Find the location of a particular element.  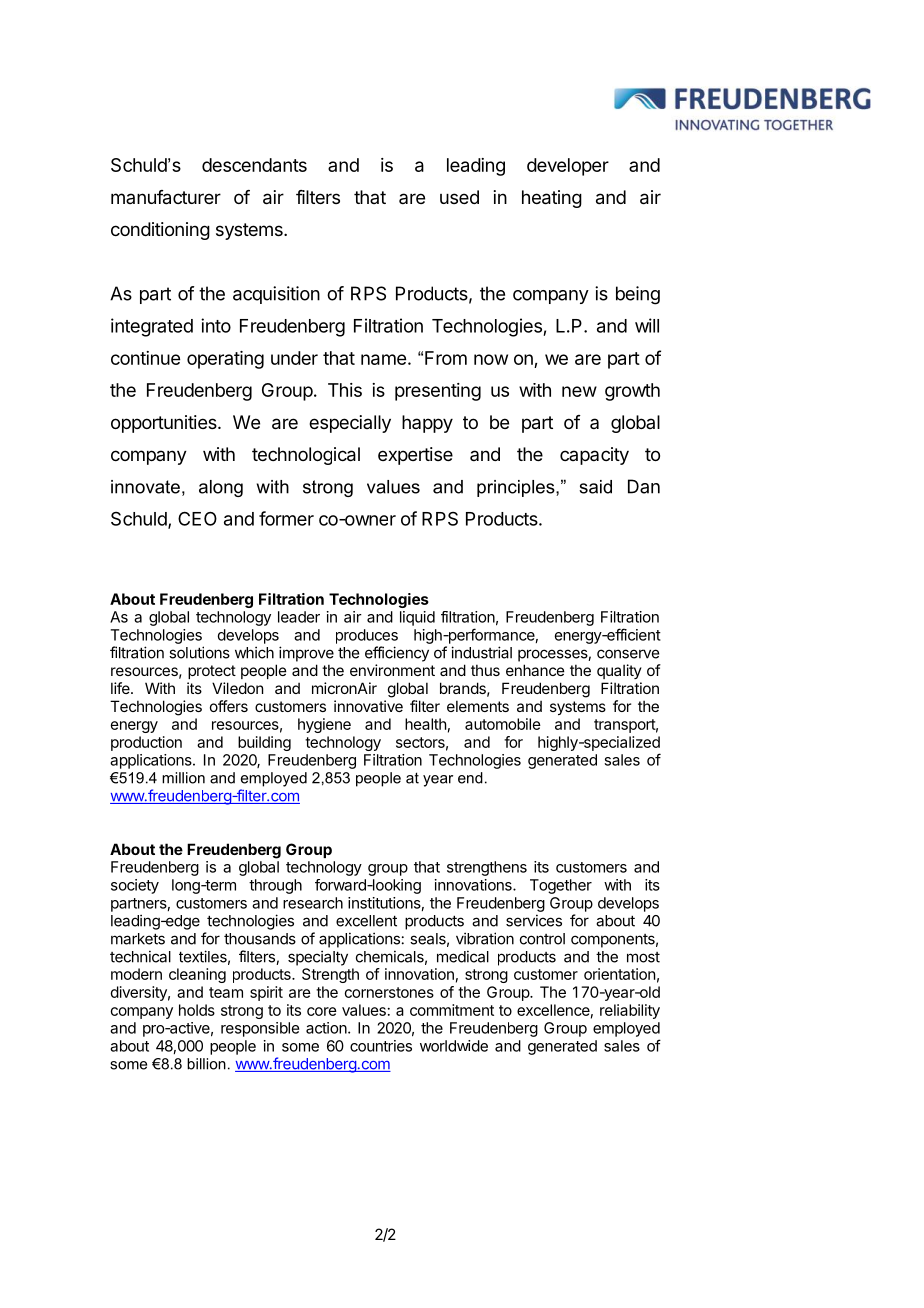

new is located at coordinates (579, 391).
